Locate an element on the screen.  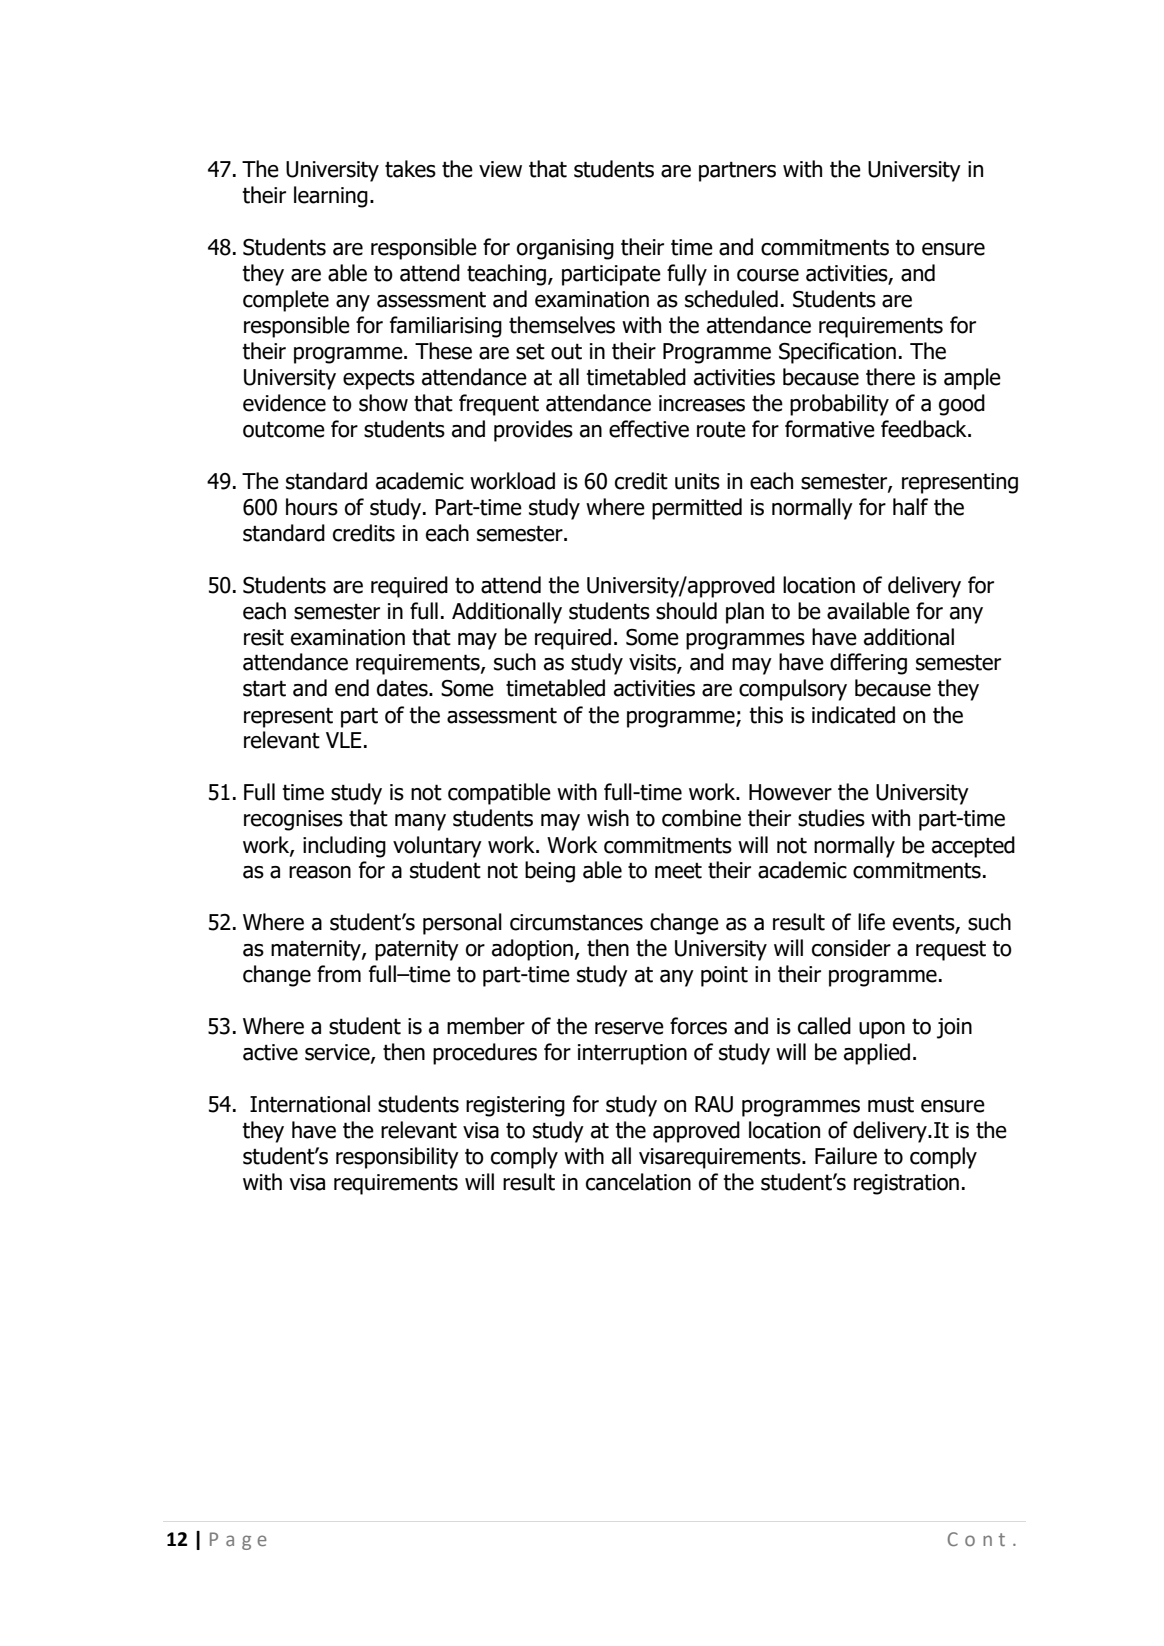
course is located at coordinates (768, 275).
